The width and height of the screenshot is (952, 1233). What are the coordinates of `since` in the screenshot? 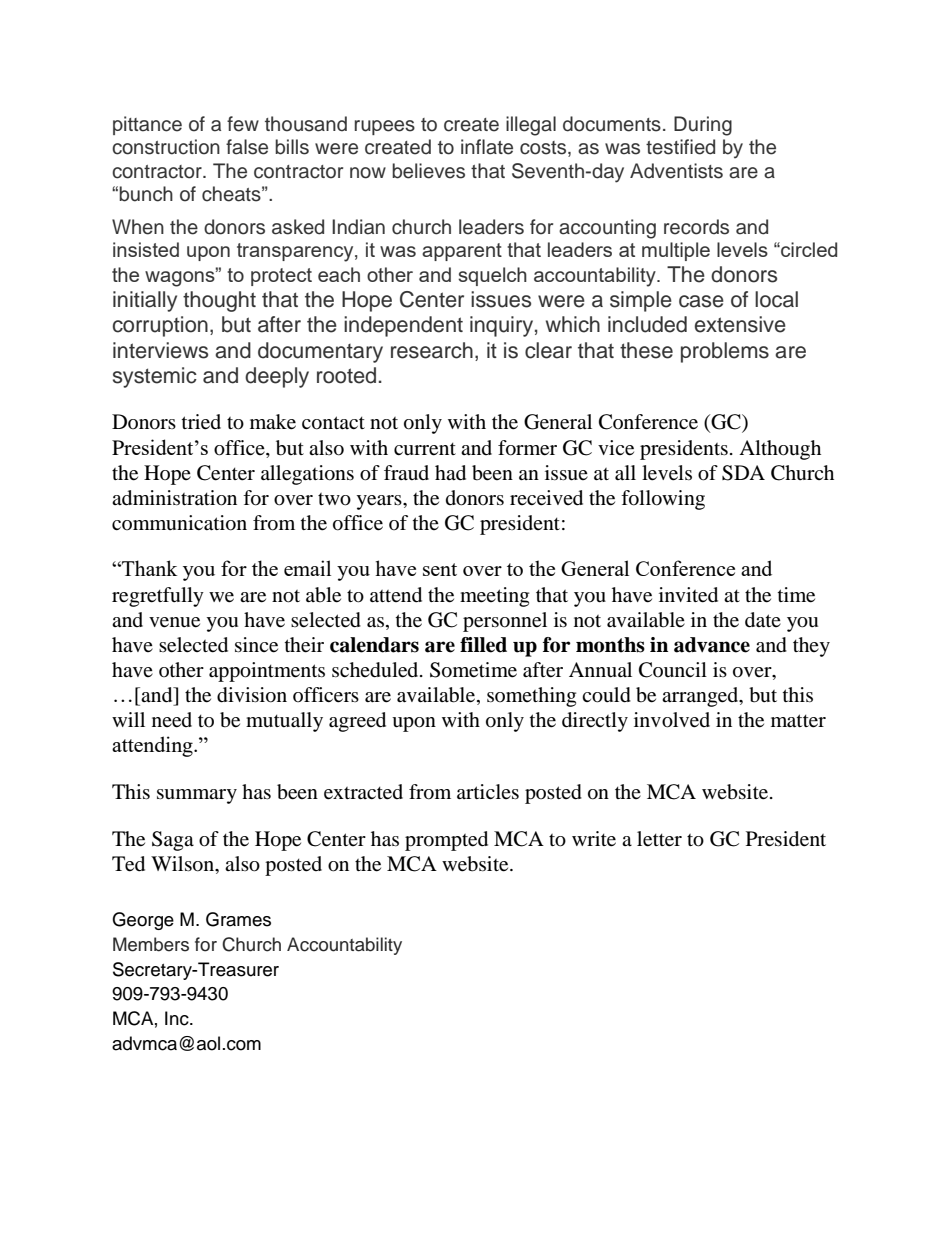 It's located at (256, 645).
